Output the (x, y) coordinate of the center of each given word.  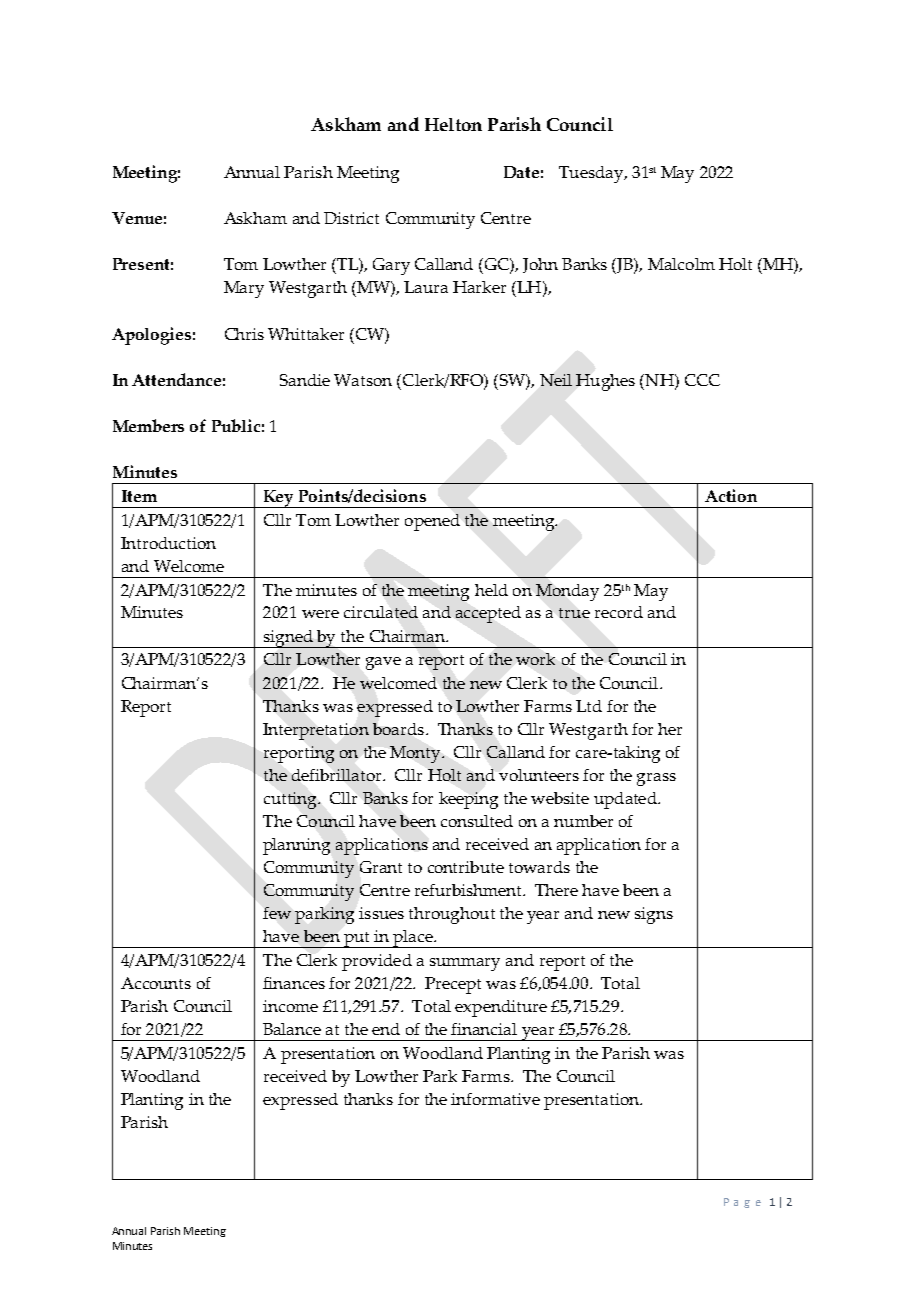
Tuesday (592, 174)
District (351, 218)
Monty (416, 754)
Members (148, 425)
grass (656, 779)
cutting (291, 800)
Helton (453, 124)
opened (432, 522)
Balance (292, 1029)
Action (731, 495)
